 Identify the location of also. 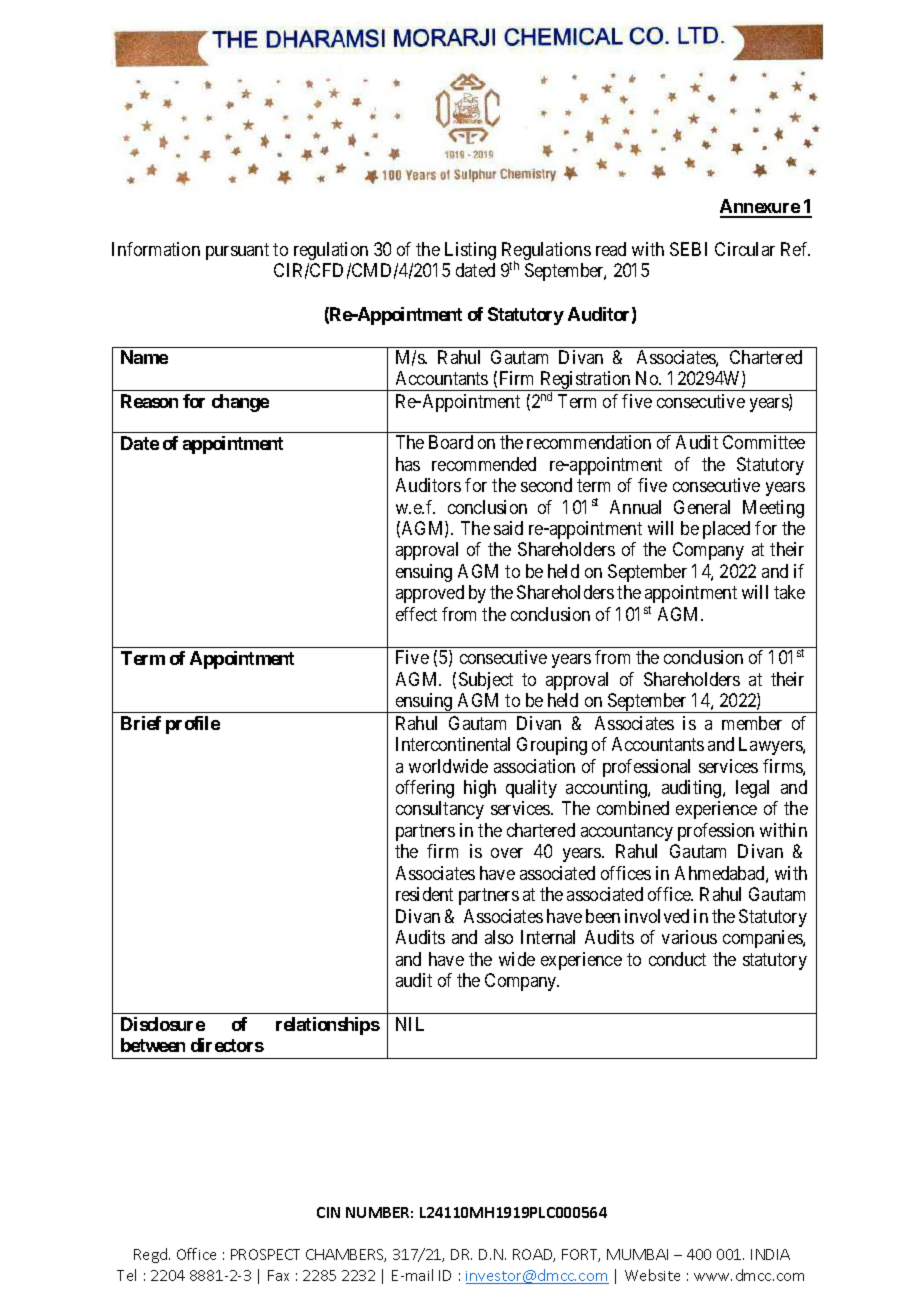
(499, 937).
